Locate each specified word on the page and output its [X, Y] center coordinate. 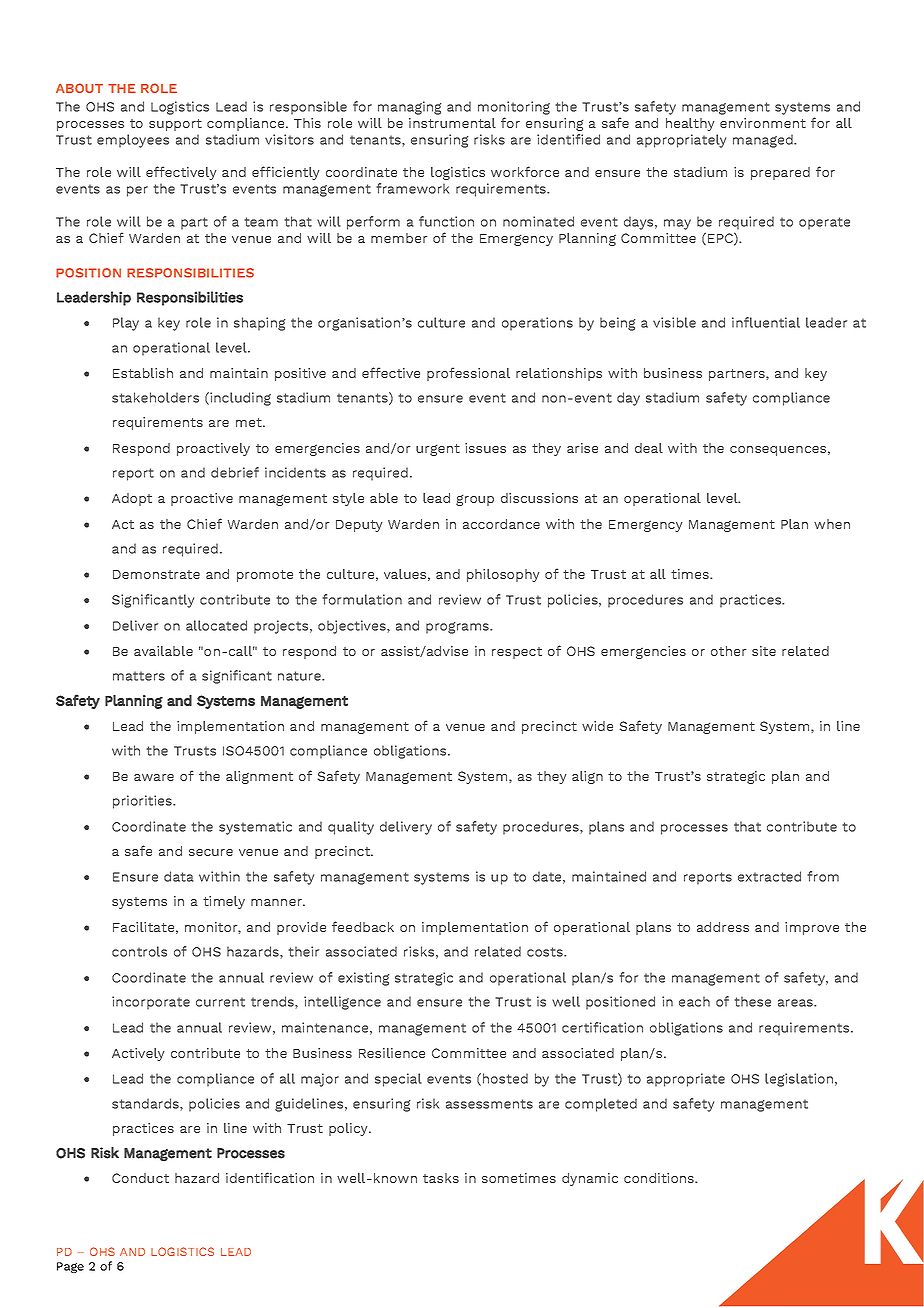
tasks [441, 1178]
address [723, 927]
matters [139, 676]
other [728, 651]
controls [139, 951]
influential [766, 322]
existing [364, 979]
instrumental [452, 123]
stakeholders [155, 397]
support [175, 125]
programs [459, 628]
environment [763, 123]
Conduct [140, 1178]
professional [468, 374]
